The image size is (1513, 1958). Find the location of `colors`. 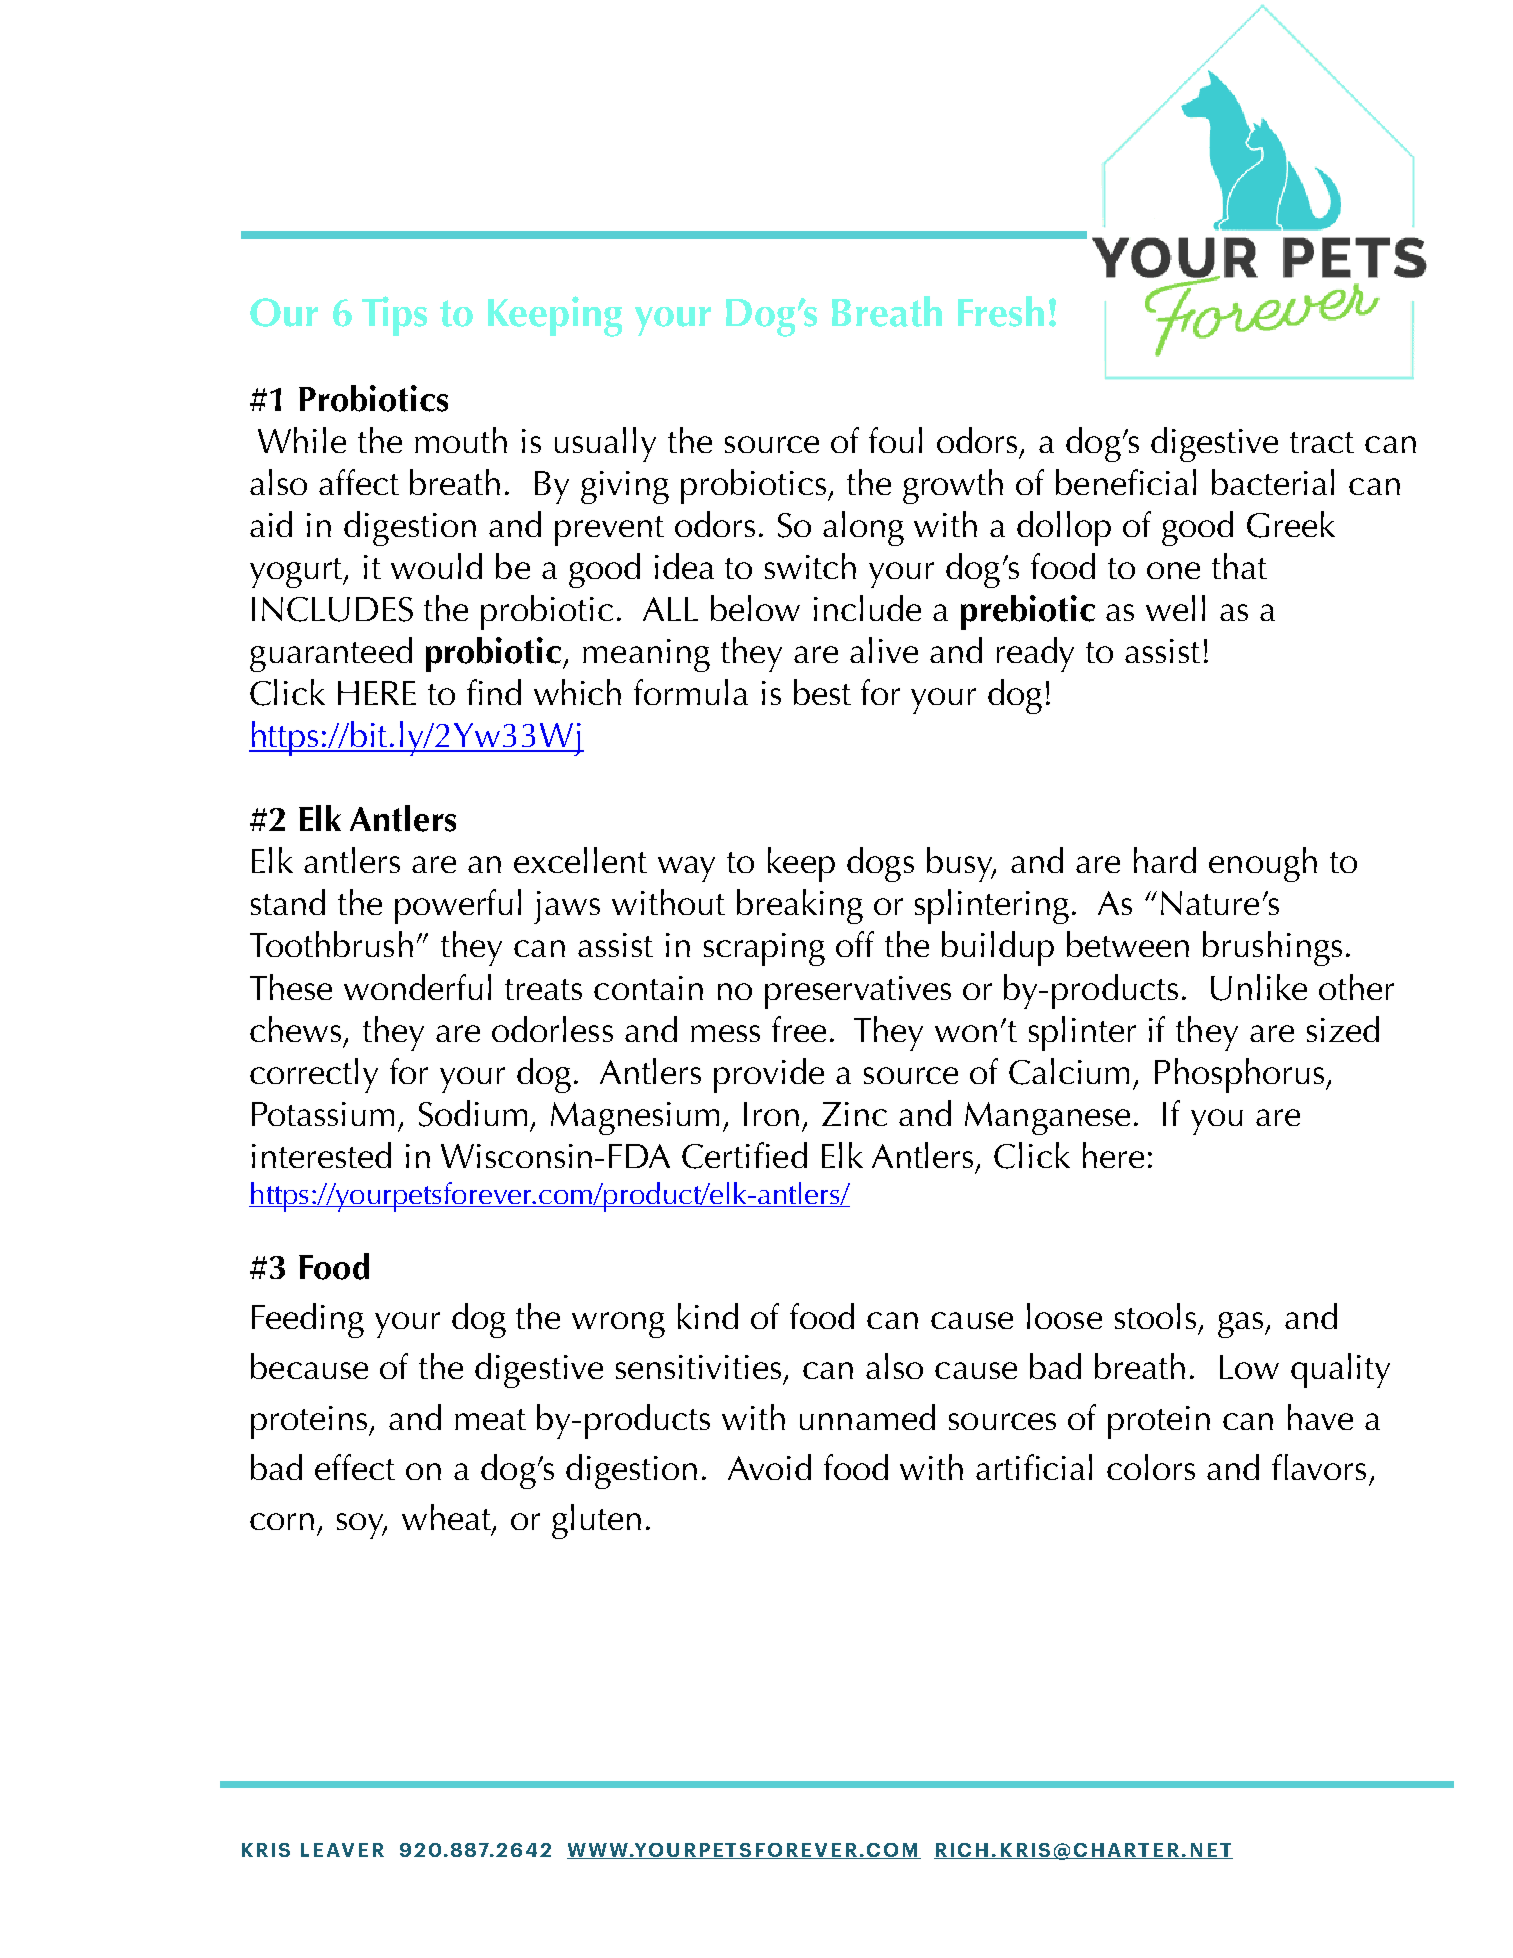

colors is located at coordinates (1151, 1467).
